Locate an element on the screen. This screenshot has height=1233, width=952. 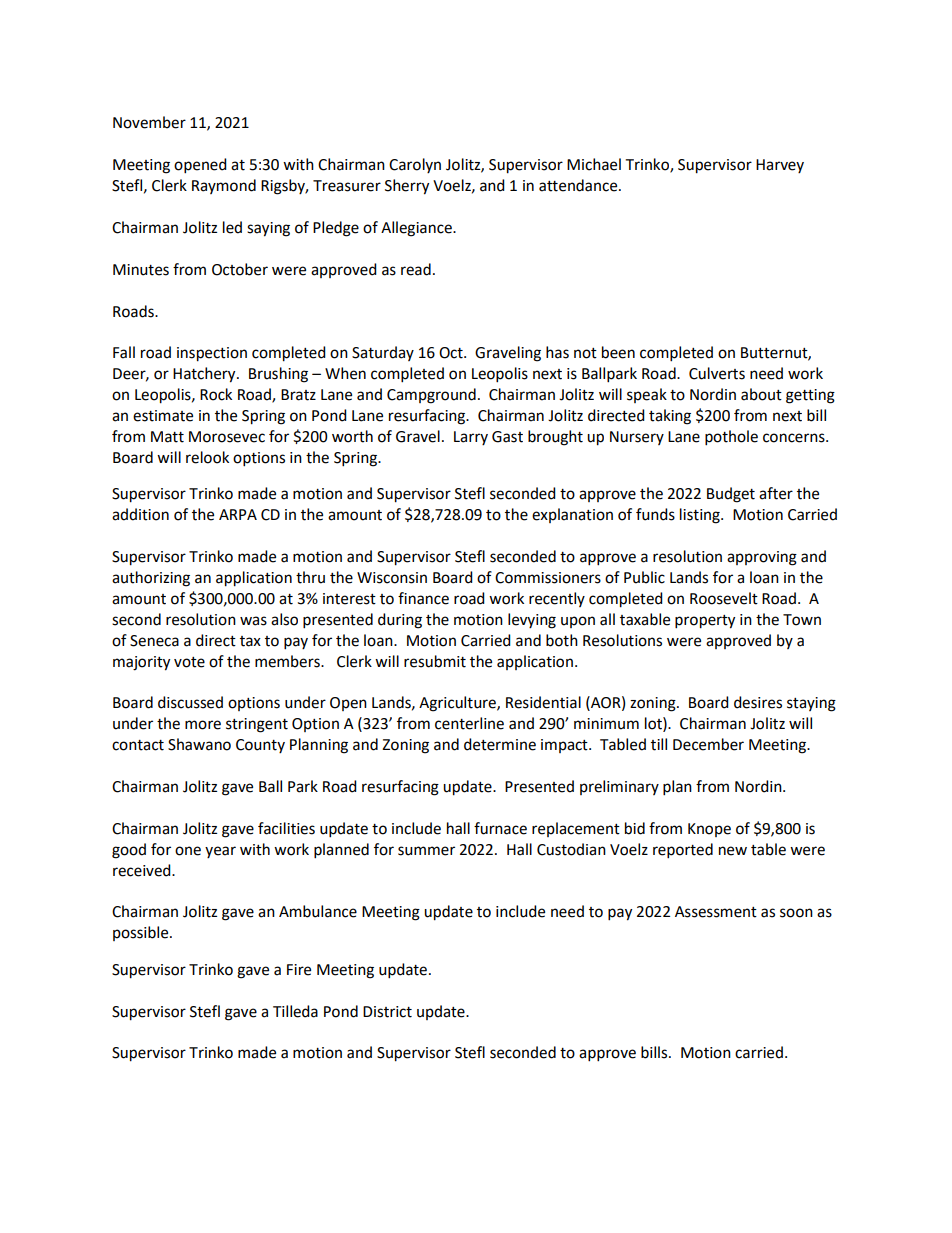
about is located at coordinates (761, 394).
